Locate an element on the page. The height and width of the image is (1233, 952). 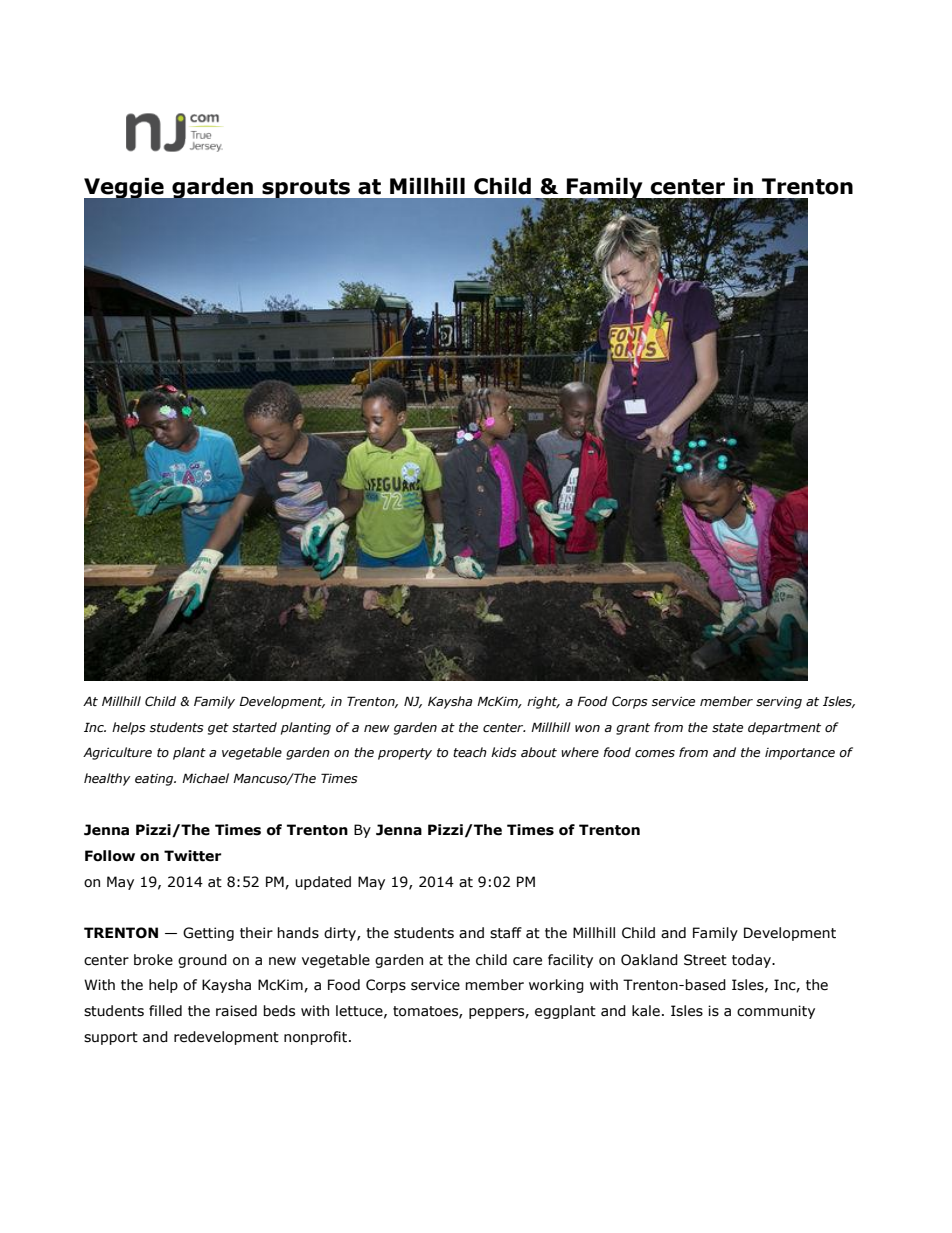
state is located at coordinates (727, 728).
